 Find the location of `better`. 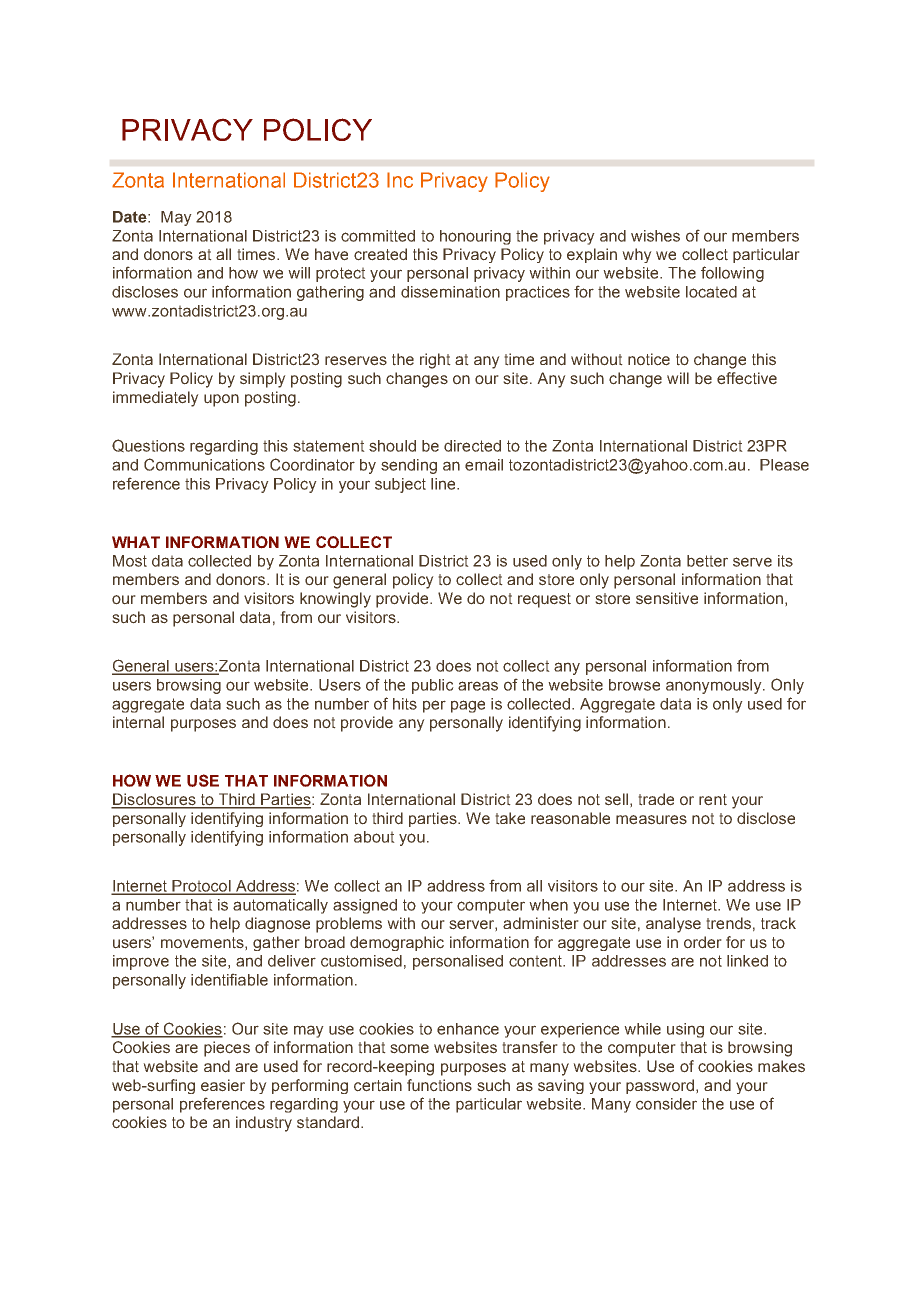

better is located at coordinates (707, 561).
